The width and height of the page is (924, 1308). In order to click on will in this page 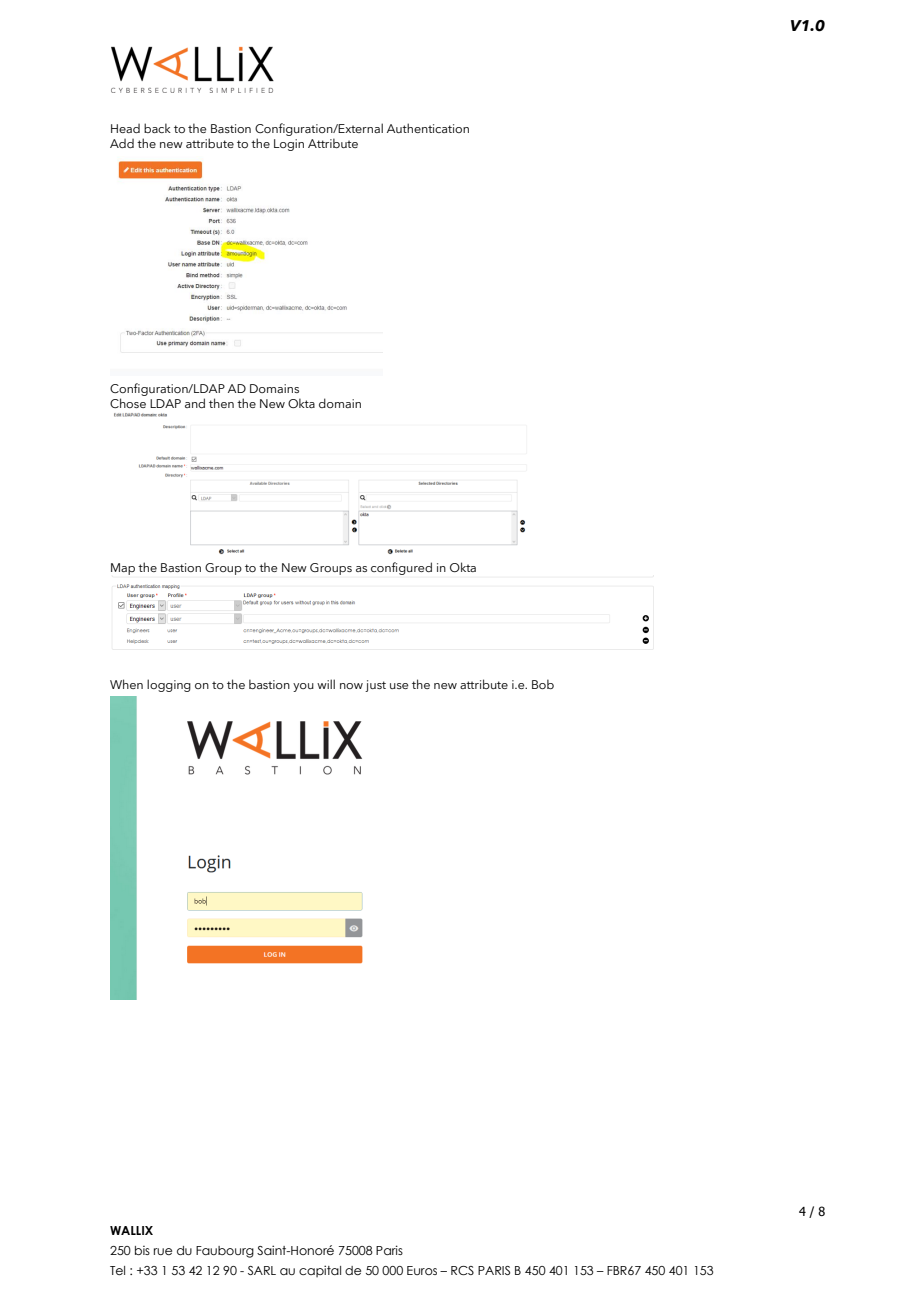, I will do `click(326, 684)`.
